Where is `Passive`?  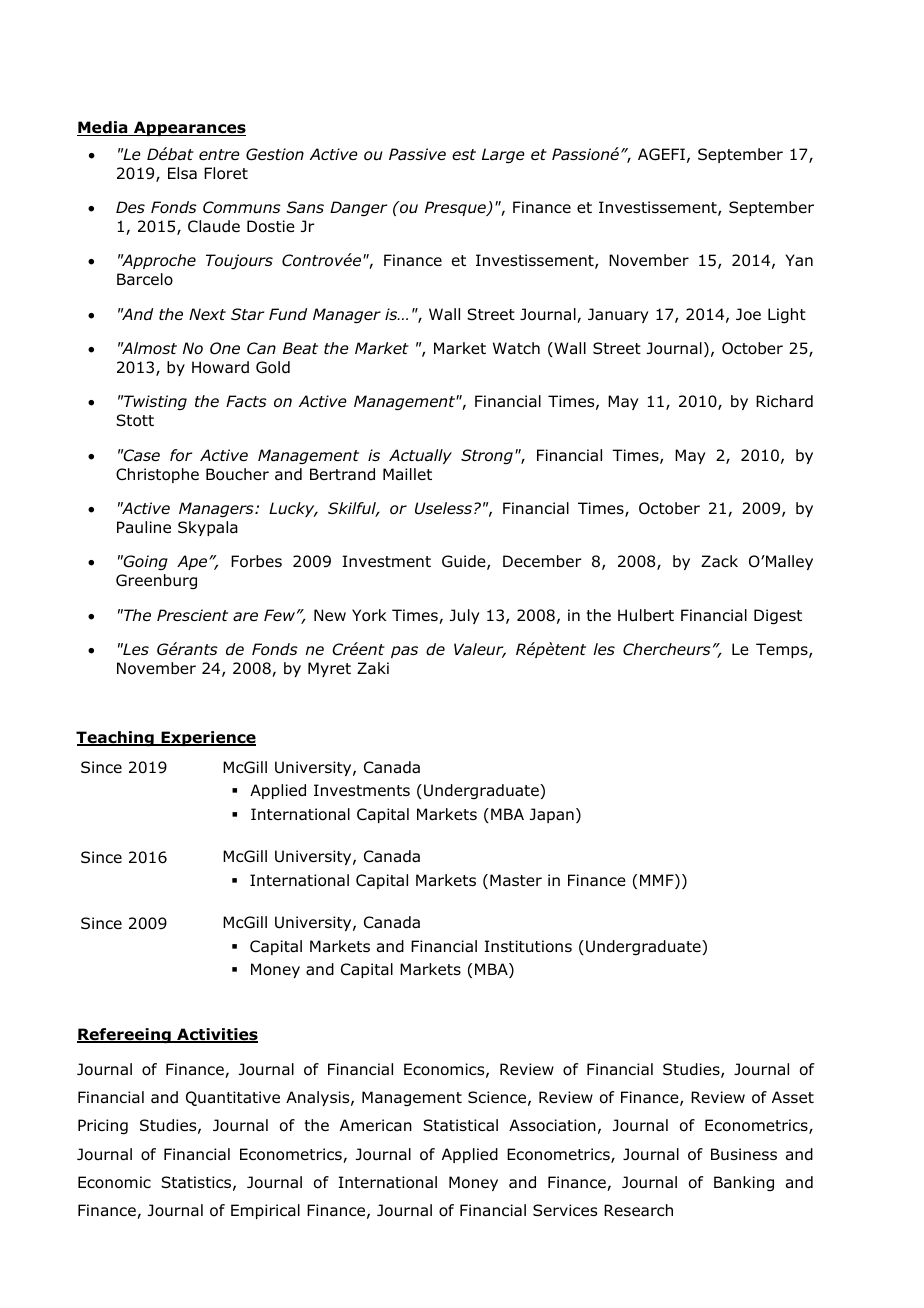
Passive is located at coordinates (417, 154).
